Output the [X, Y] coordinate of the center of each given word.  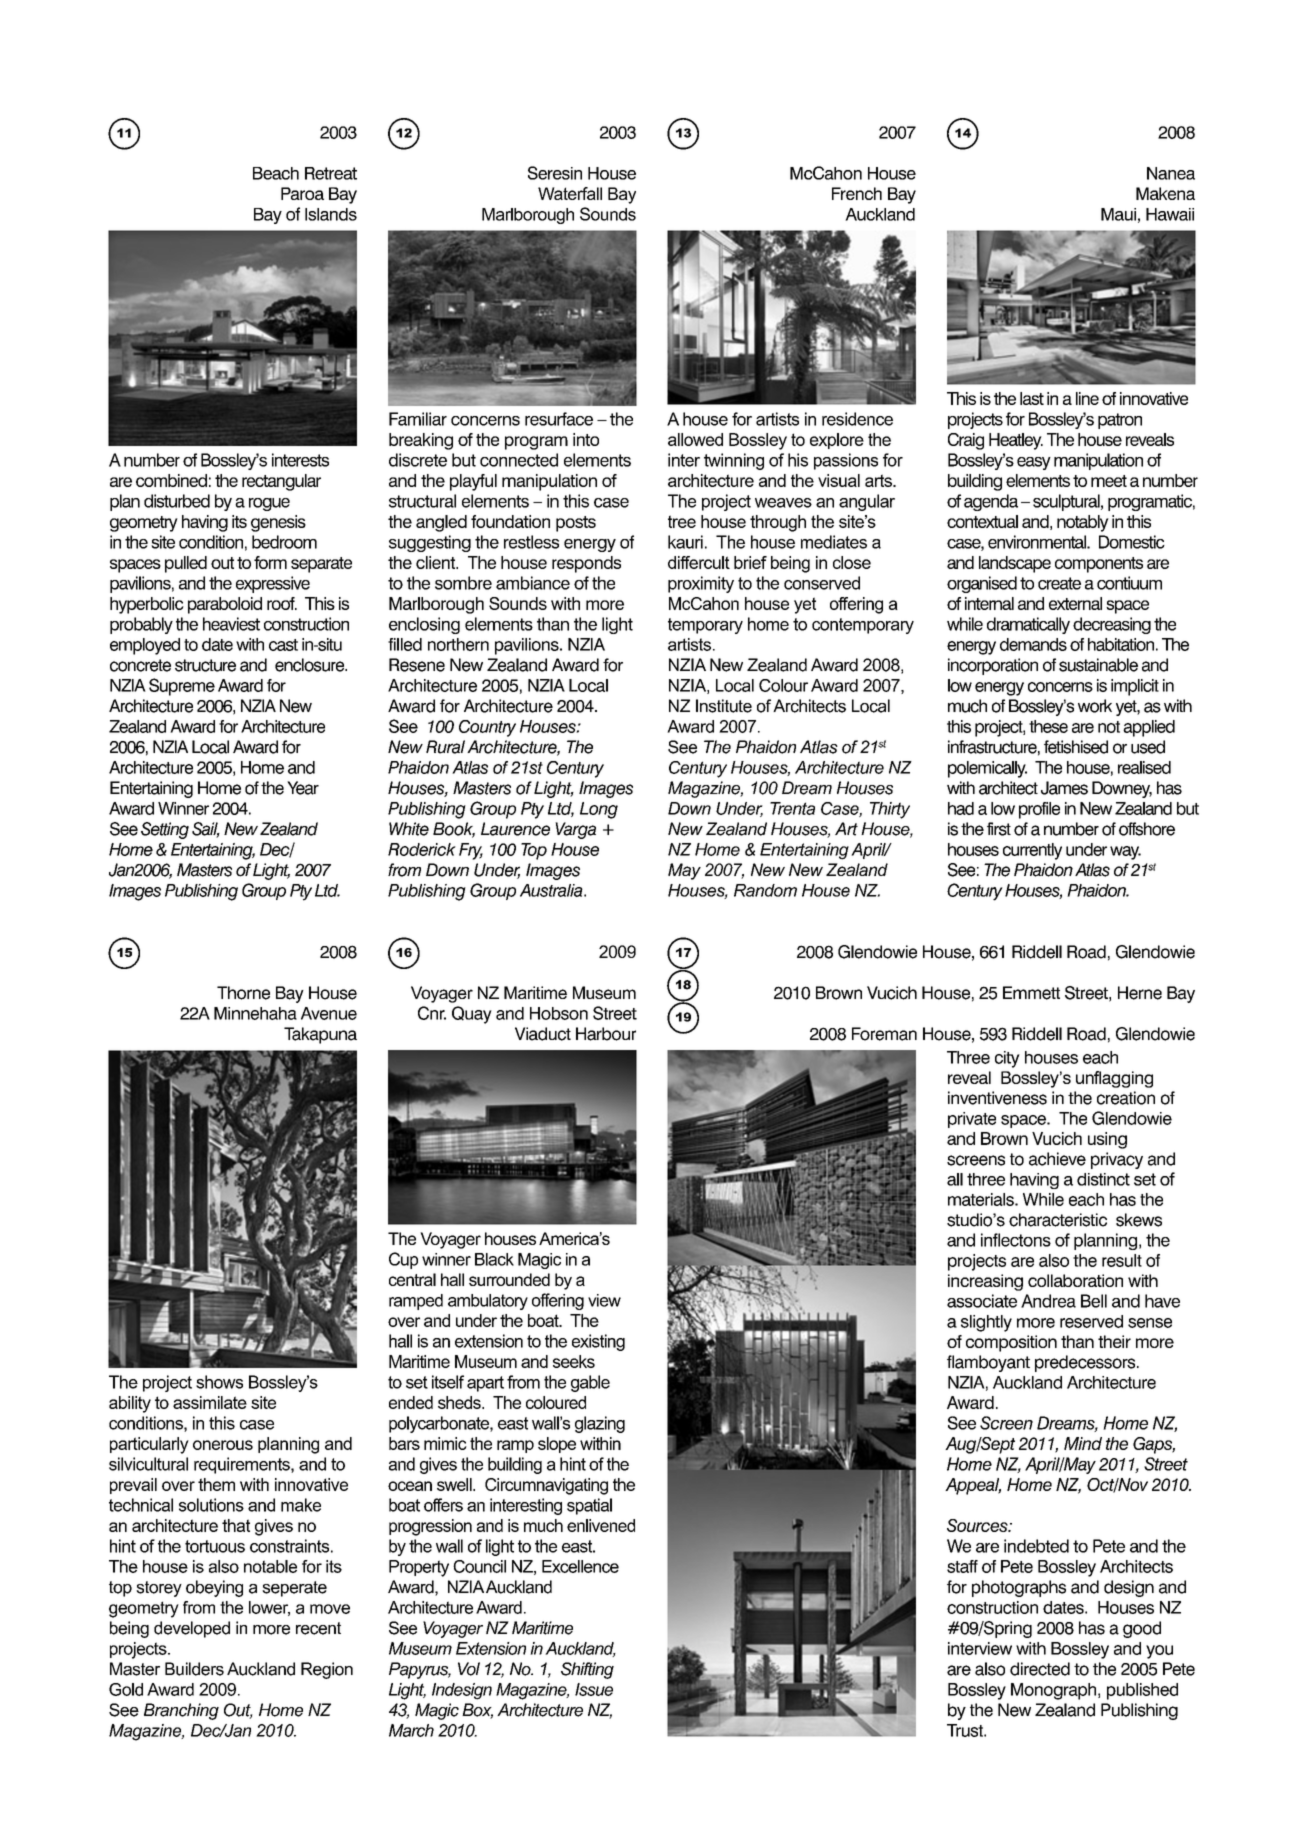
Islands [331, 214]
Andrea [1048, 1301]
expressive [273, 584]
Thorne [243, 993]
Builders [194, 1669]
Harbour [606, 1034]
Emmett [1031, 993]
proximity [701, 584]
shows [219, 1382]
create [1059, 583]
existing [598, 1342]
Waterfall [570, 193]
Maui [1118, 214]
